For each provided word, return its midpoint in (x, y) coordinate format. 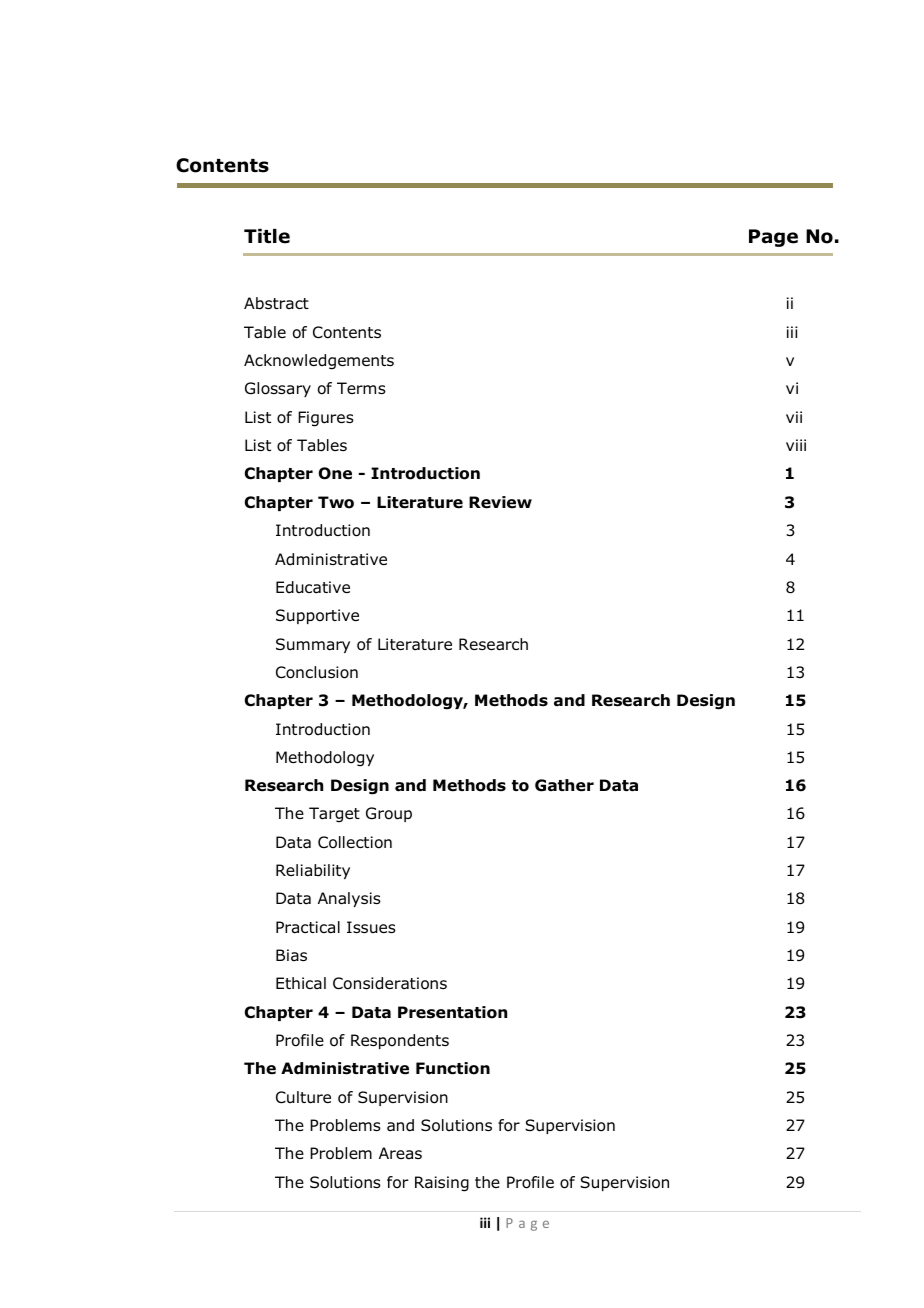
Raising (442, 1184)
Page (773, 238)
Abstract (276, 303)
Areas (400, 1153)
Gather (564, 785)
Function (453, 1068)
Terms (361, 388)
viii (796, 445)
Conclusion (317, 672)
